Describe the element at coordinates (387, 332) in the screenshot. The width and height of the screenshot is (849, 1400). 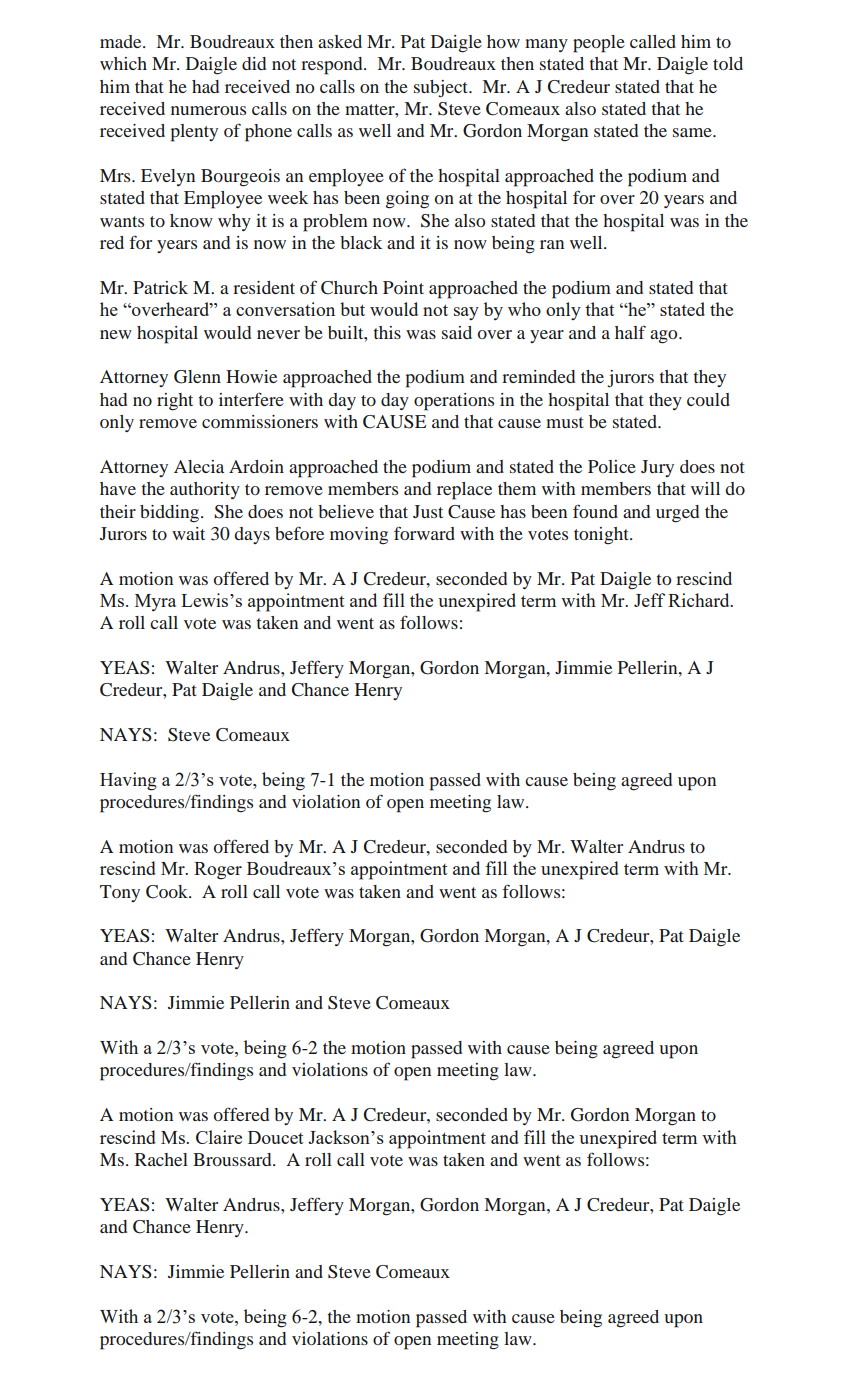
I see `this` at that location.
